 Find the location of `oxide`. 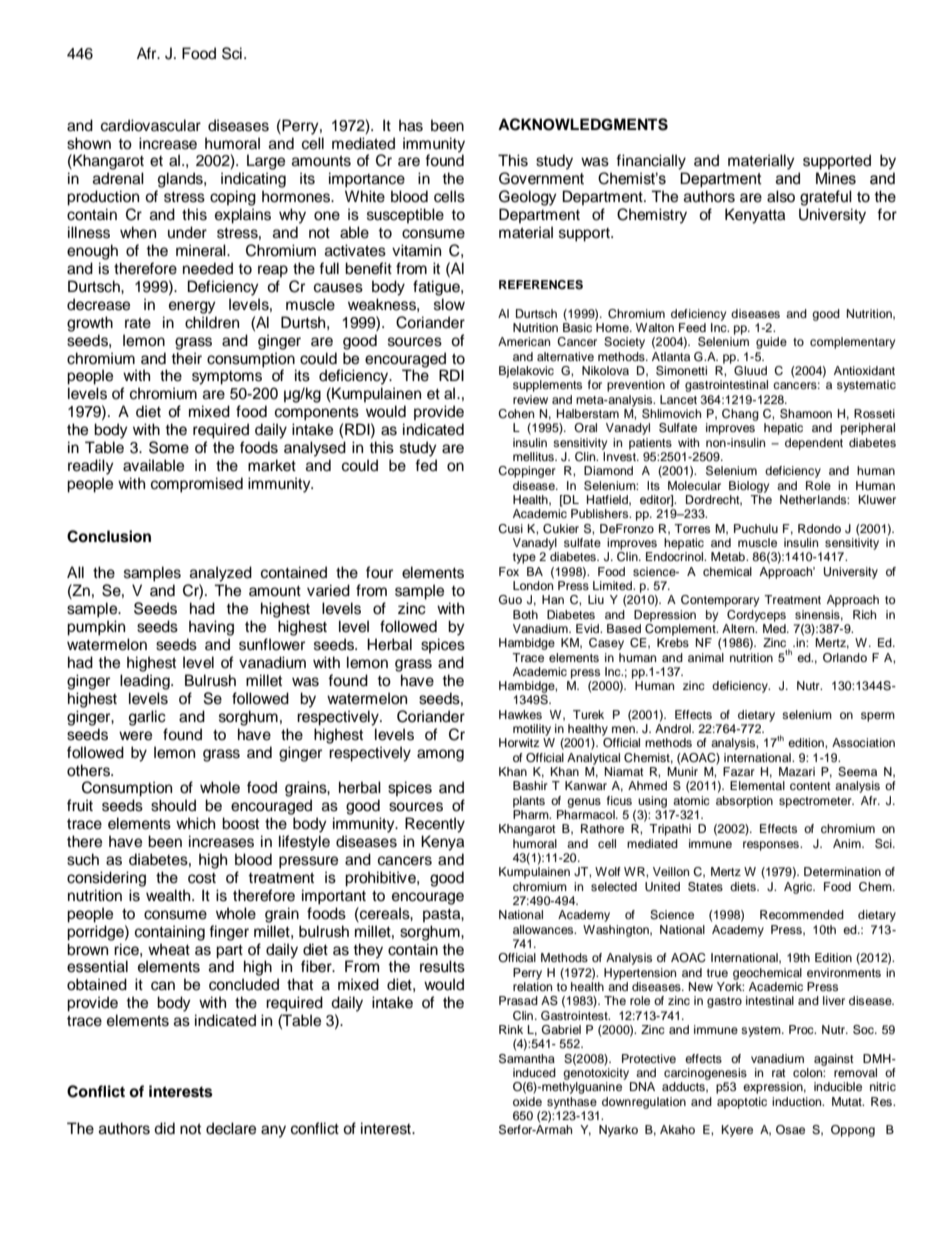

oxide is located at coordinates (527, 1101).
